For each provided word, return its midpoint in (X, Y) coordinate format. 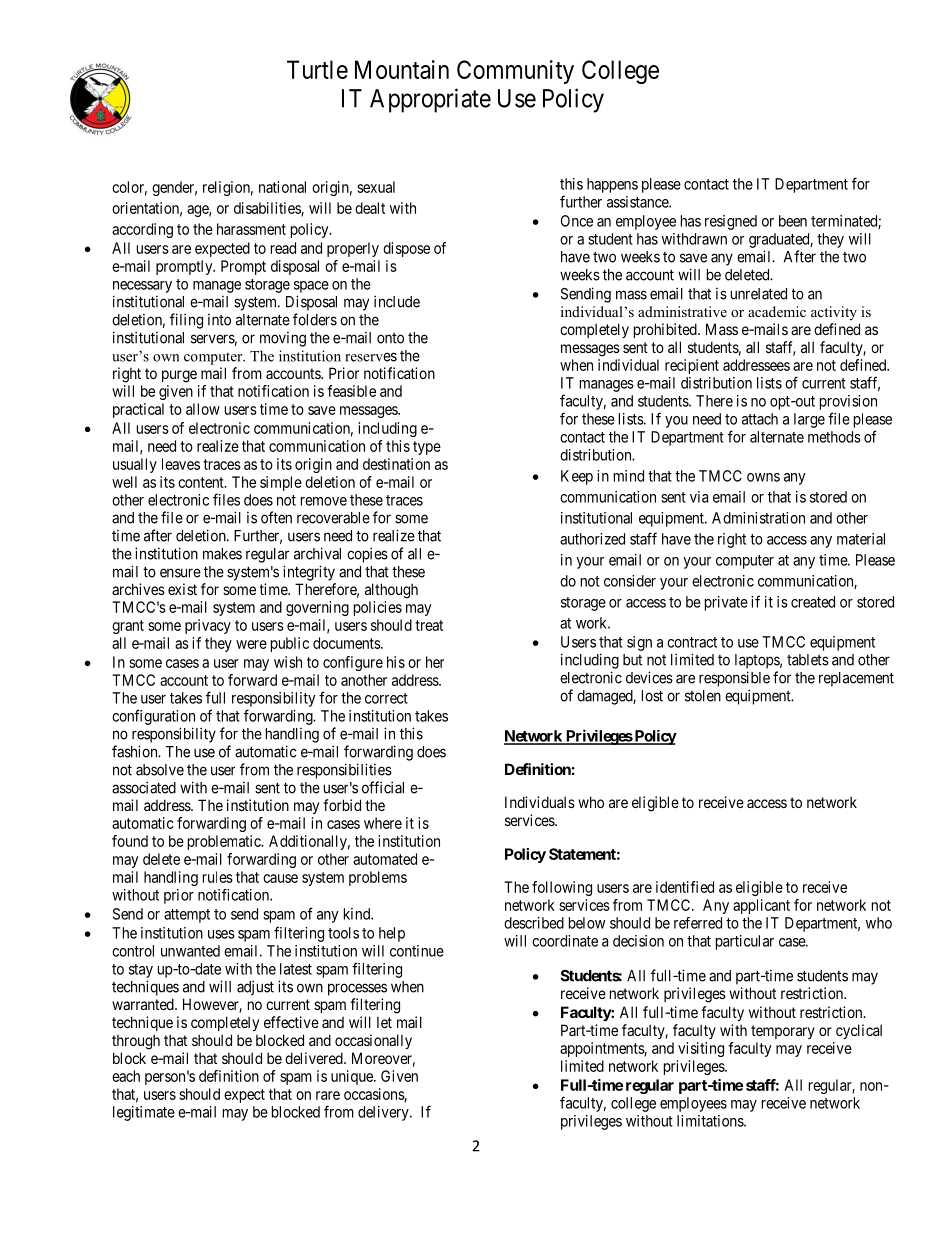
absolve (160, 770)
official (383, 787)
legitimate (144, 1113)
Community (515, 72)
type (427, 448)
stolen (703, 696)
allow (203, 409)
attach (760, 419)
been (793, 221)
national (282, 187)
